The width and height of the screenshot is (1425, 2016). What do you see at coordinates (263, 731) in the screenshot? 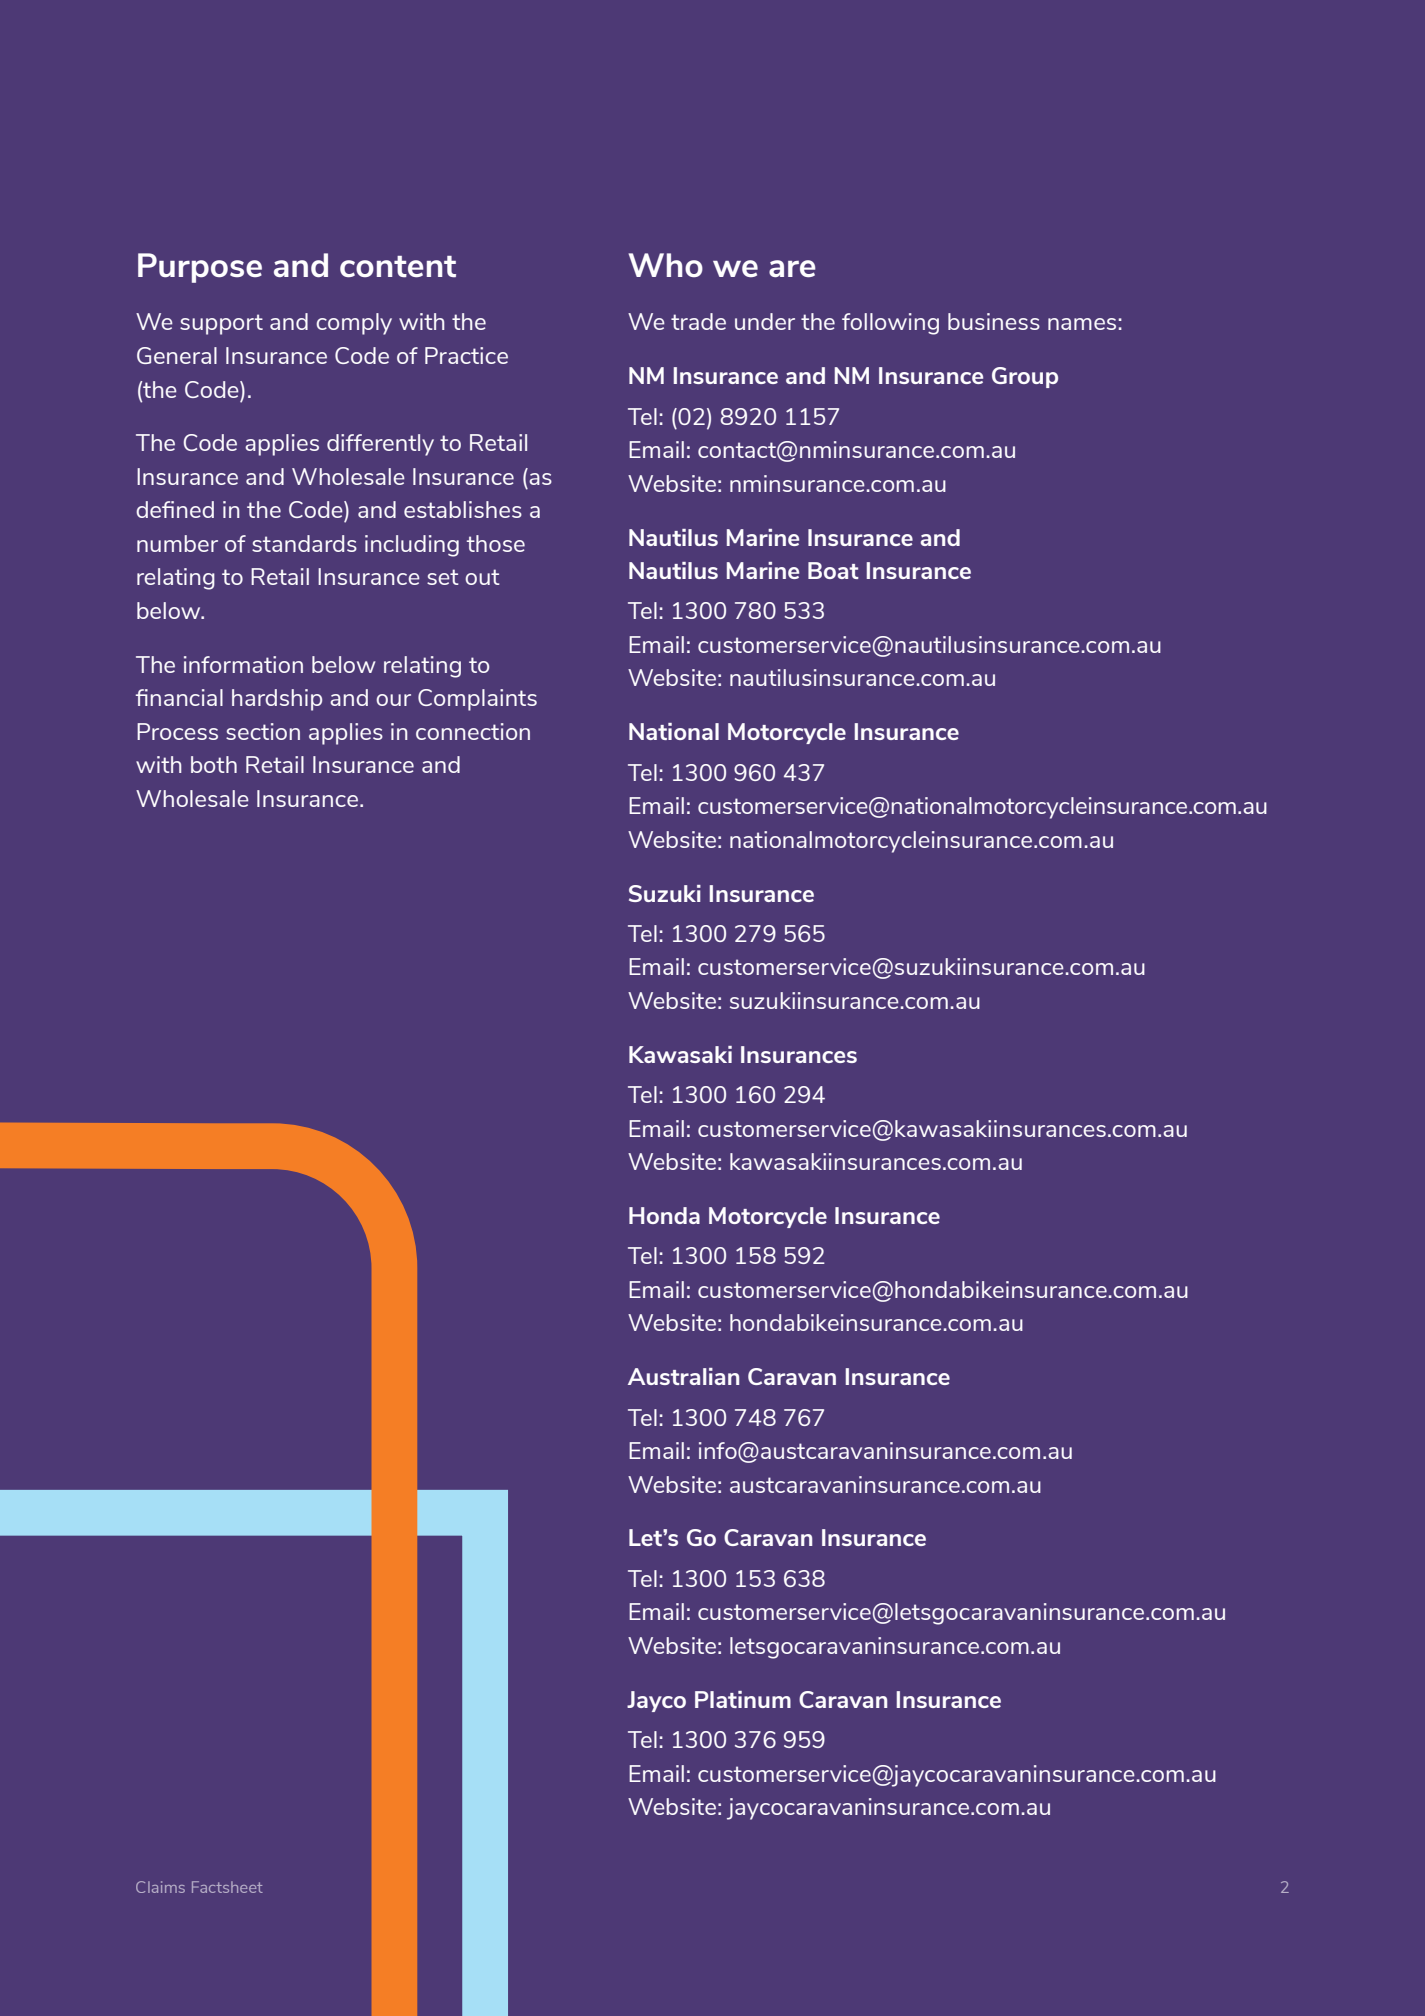
I see `section` at bounding box center [263, 731].
